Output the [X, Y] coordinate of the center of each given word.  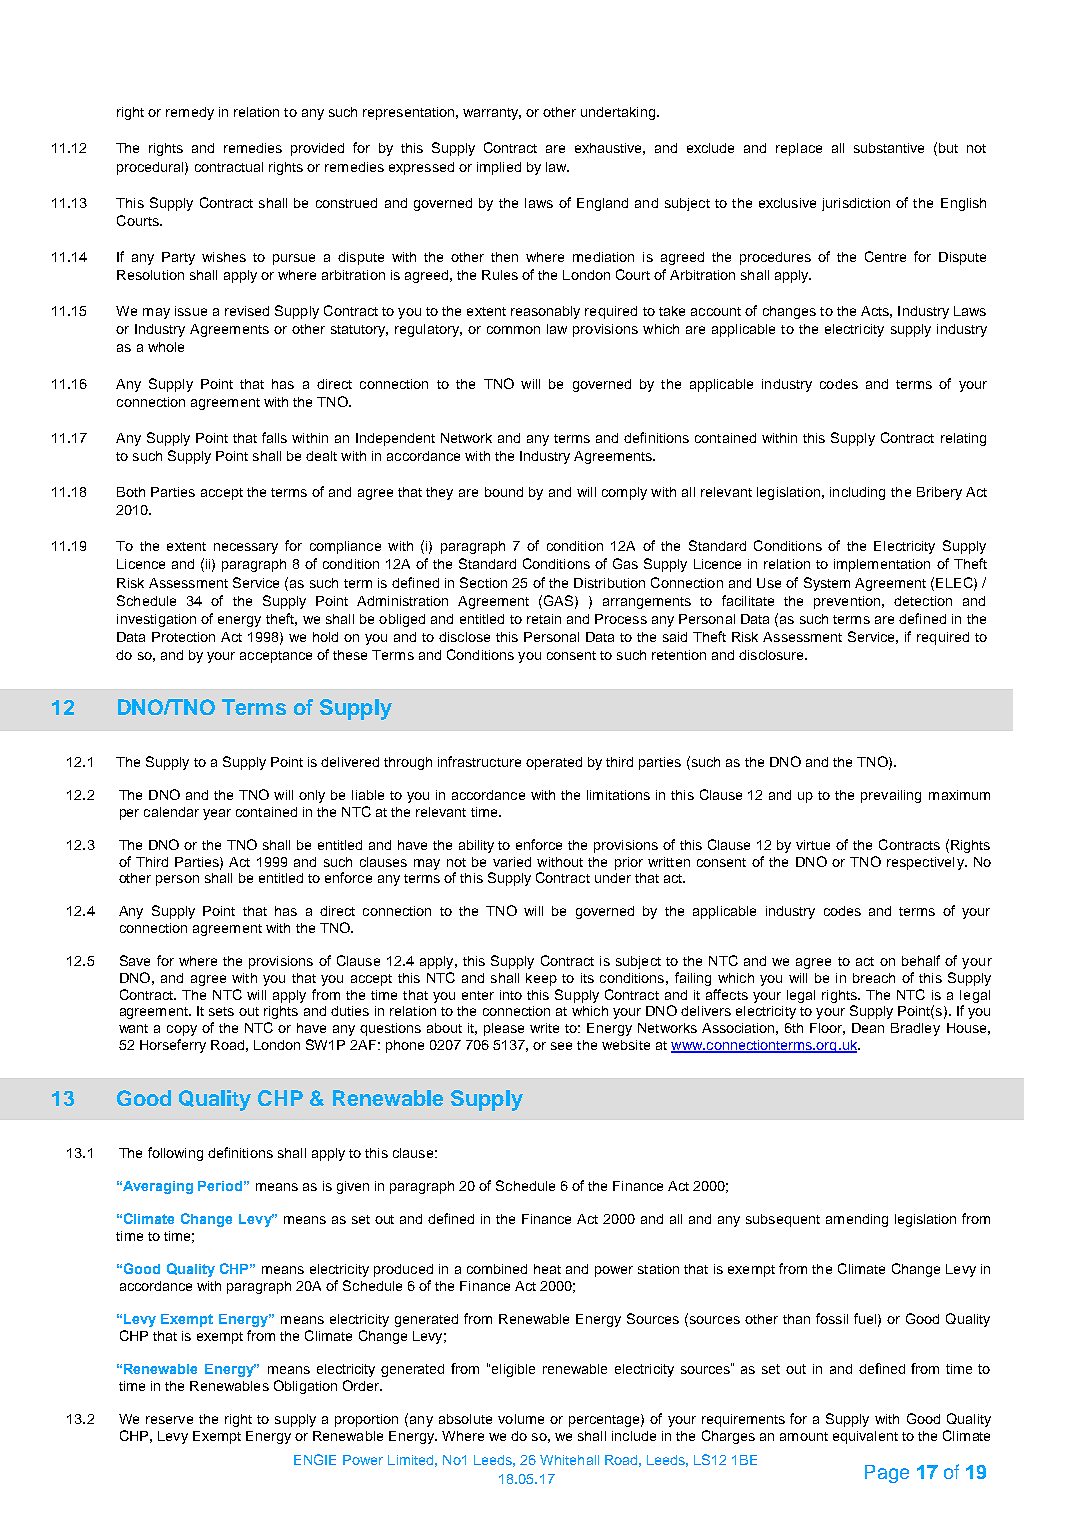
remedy [190, 113]
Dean [868, 1028]
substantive [889, 148]
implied [499, 168]
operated [554, 763]
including [857, 493]
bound [504, 492]
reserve [169, 1420]
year [217, 814]
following [175, 1154]
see [561, 1046]
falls [274, 437]
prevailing [891, 796]
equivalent [865, 1437]
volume [521, 1419]
